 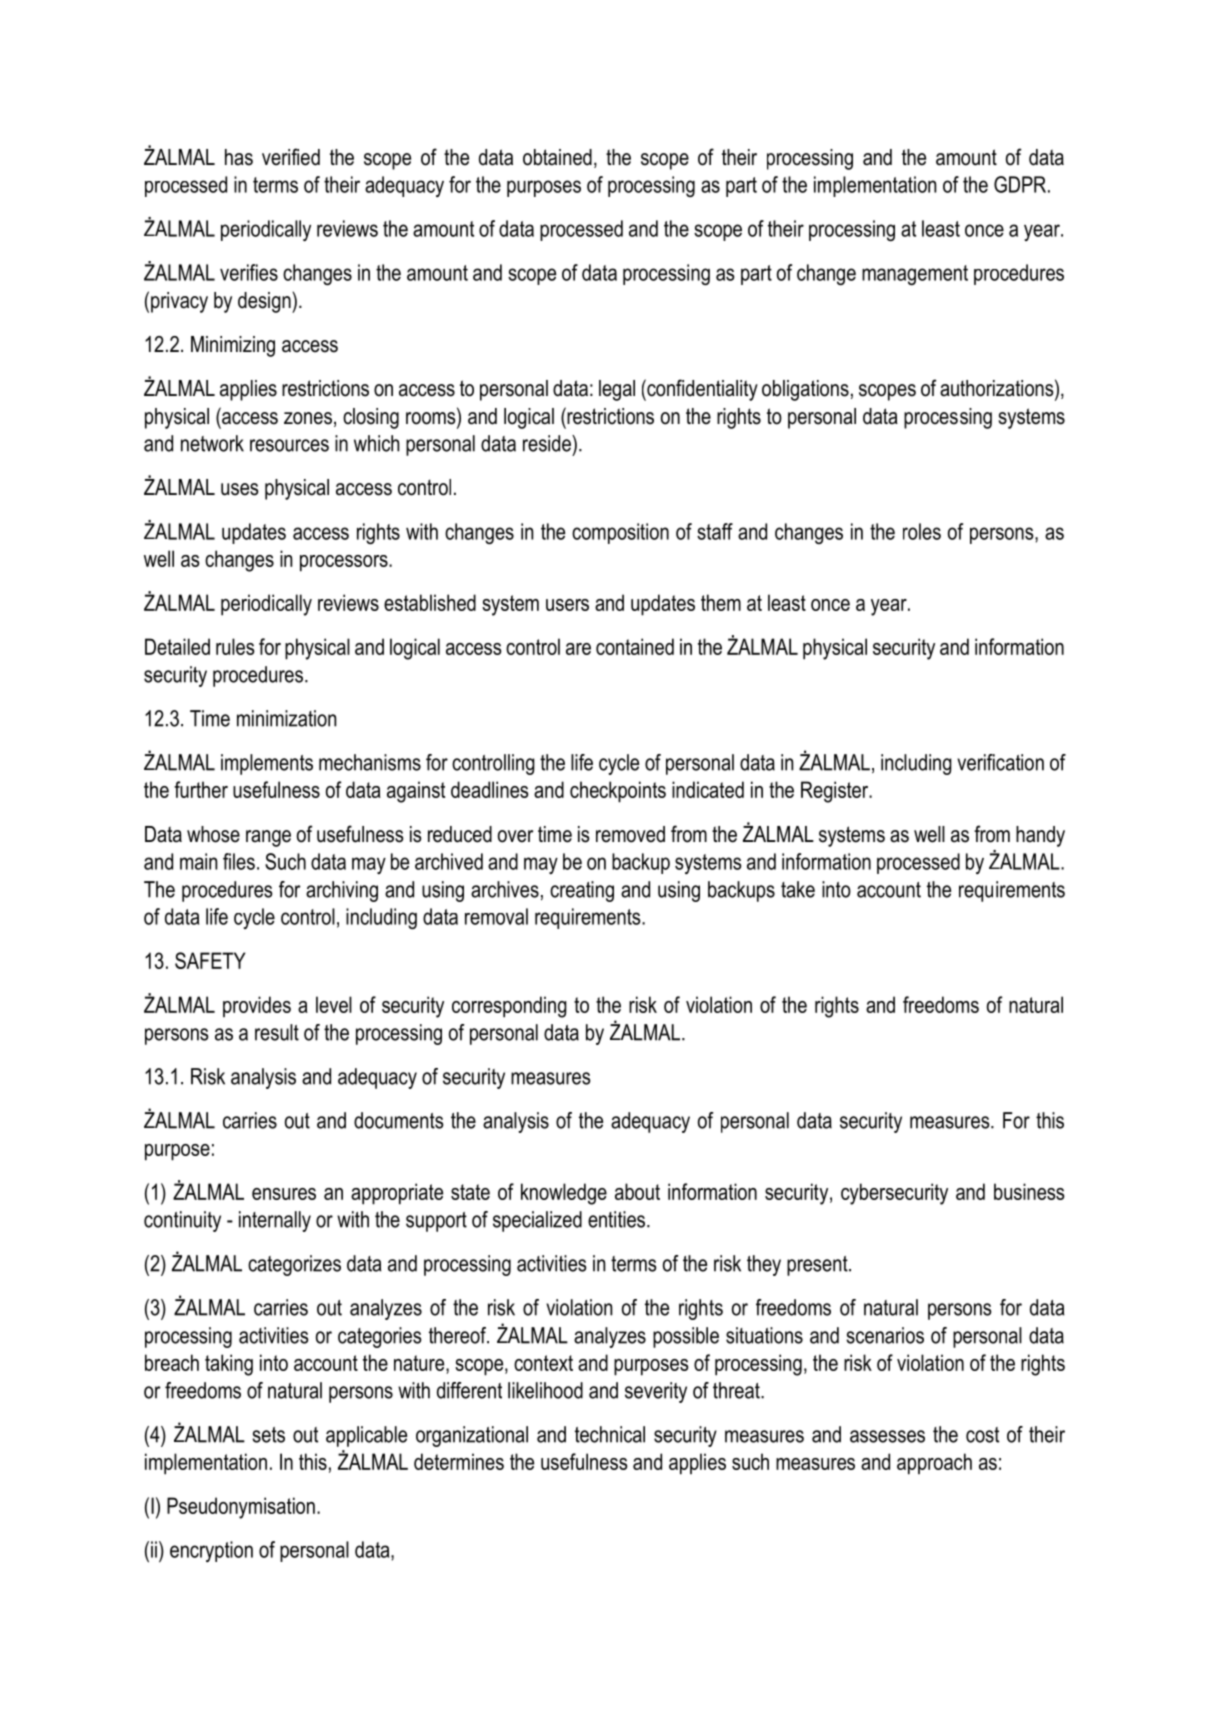 What do you see at coordinates (291, 157) in the screenshot?
I see `verified` at bounding box center [291, 157].
